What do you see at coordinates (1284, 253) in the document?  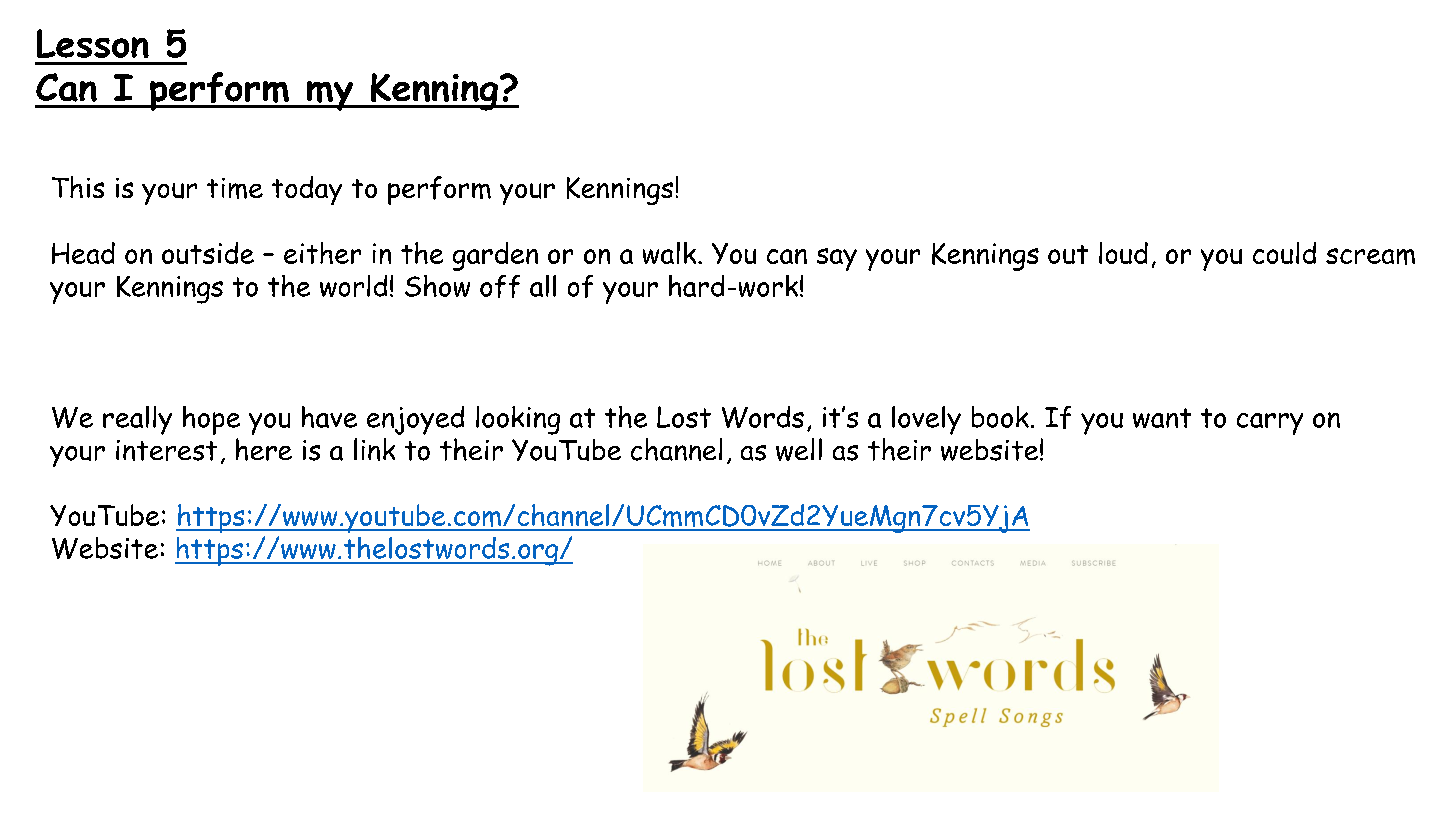 I see `could` at bounding box center [1284, 253].
